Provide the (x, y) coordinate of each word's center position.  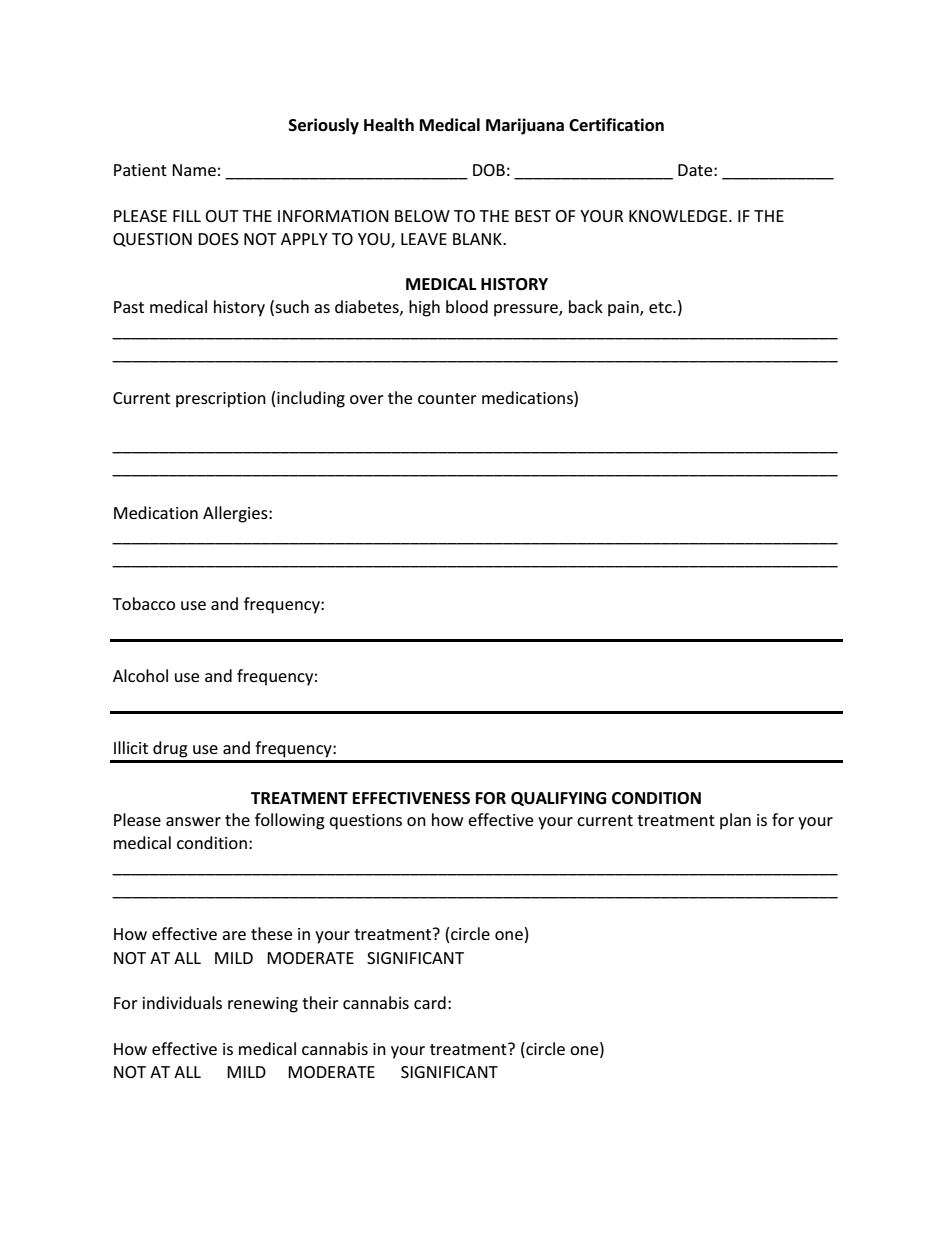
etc (661, 307)
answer (193, 821)
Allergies (236, 514)
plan (735, 821)
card (430, 1002)
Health (389, 125)
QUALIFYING (558, 799)
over (367, 399)
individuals (182, 1002)
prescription (221, 400)
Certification (616, 125)
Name (194, 170)
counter (447, 398)
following (290, 821)
